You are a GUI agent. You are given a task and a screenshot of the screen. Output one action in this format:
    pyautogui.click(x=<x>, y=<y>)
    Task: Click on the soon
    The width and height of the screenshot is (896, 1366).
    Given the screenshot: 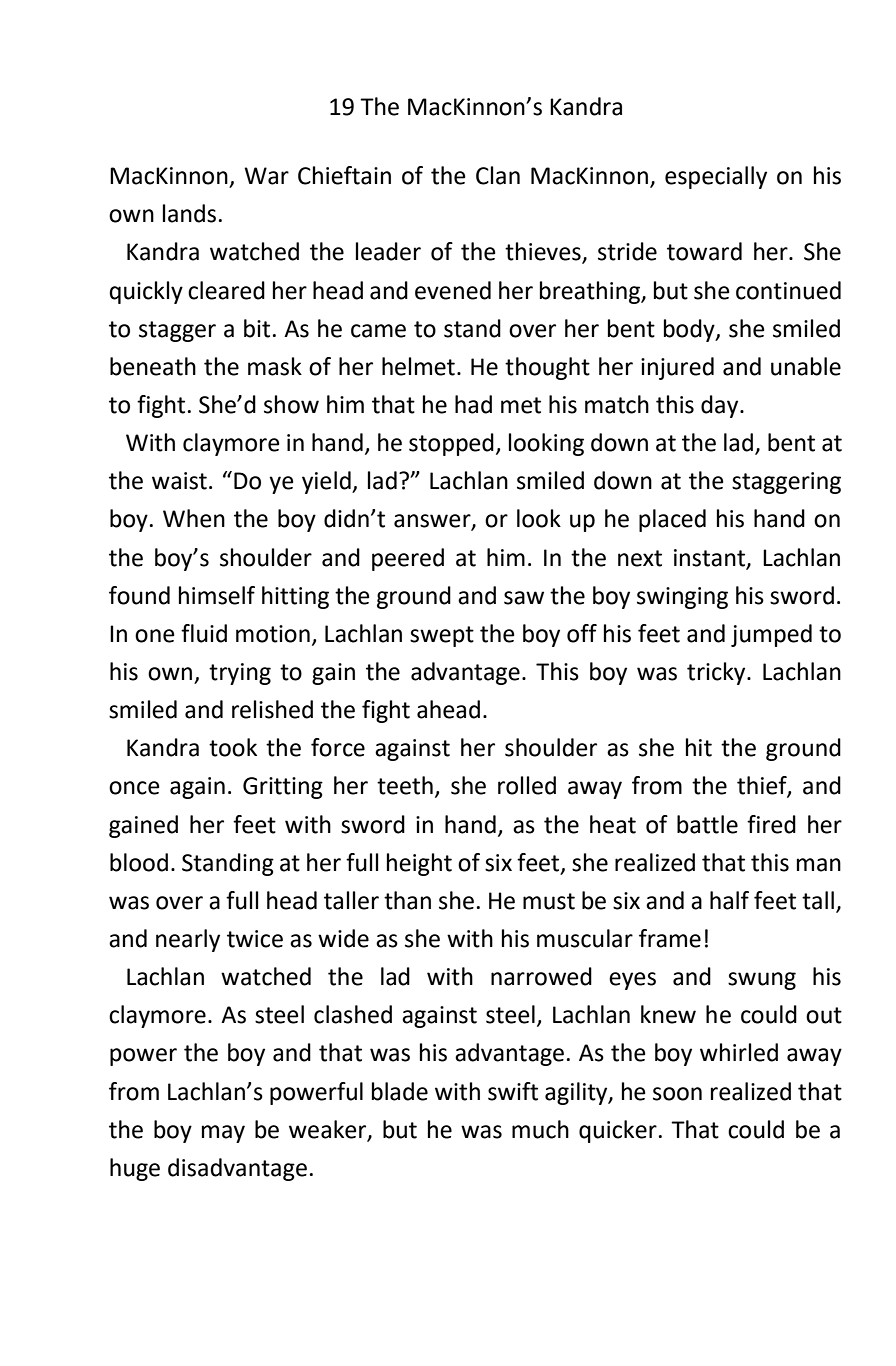 What is the action you would take?
    pyautogui.click(x=677, y=1094)
